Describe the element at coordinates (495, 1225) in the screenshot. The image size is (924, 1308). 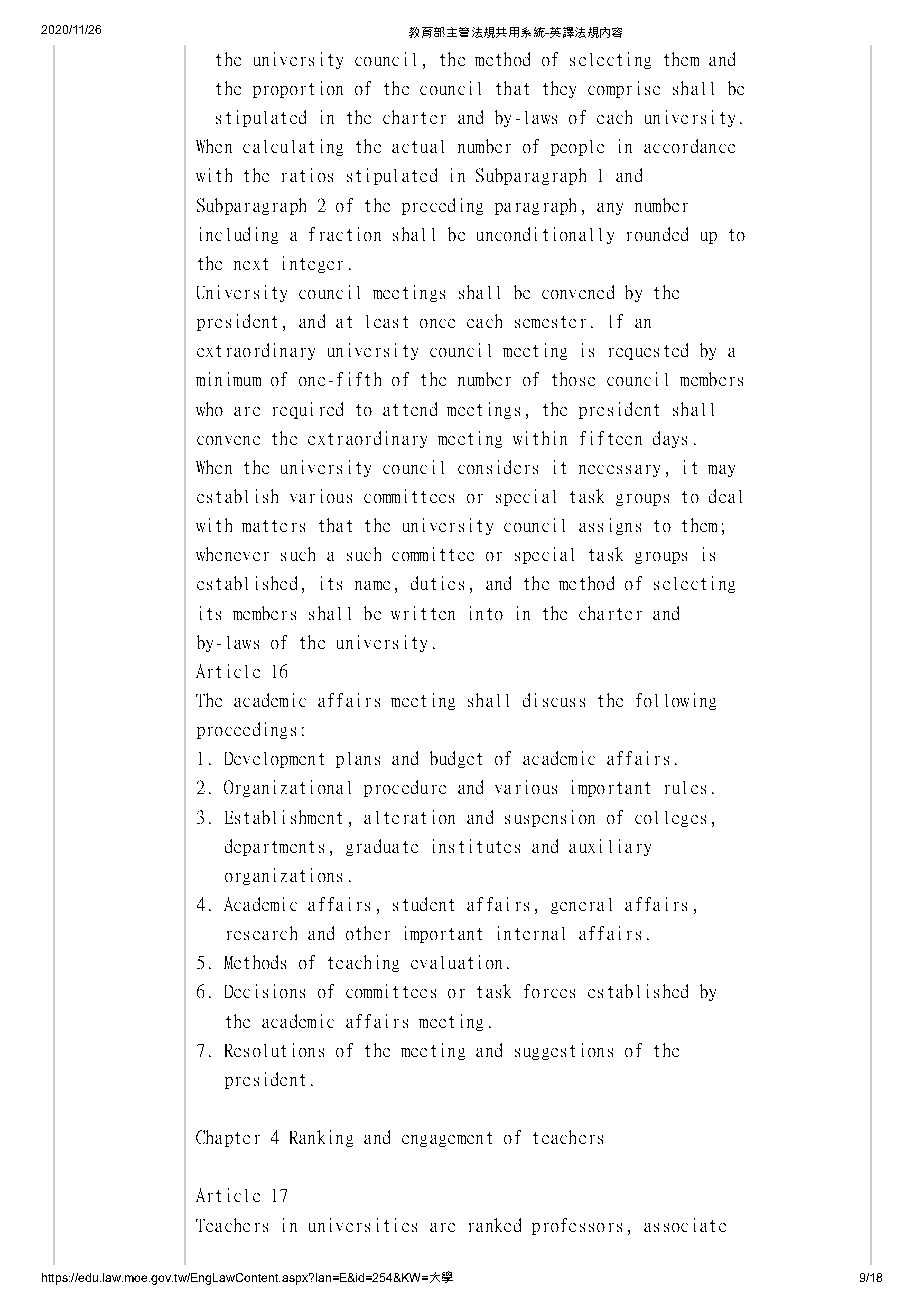
I see `ranked` at that location.
